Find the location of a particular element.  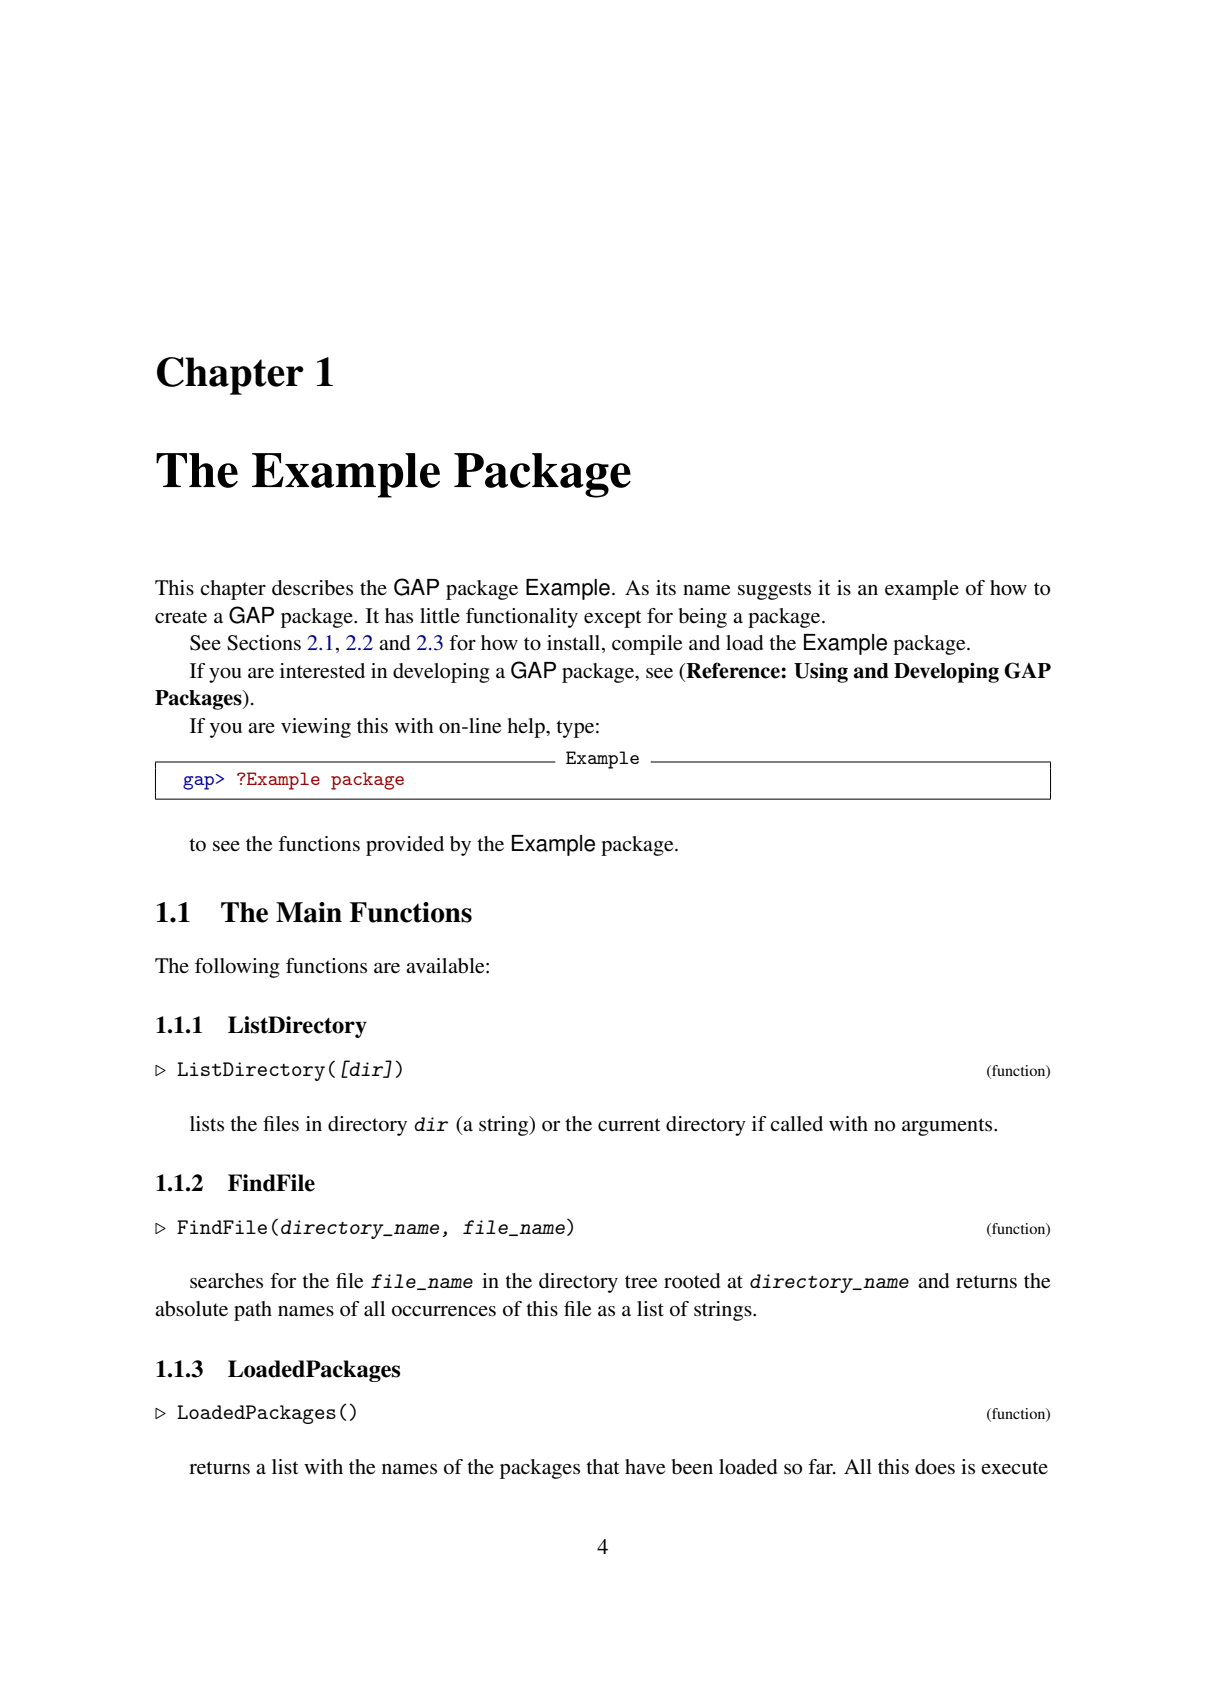

except is located at coordinates (613, 619).
